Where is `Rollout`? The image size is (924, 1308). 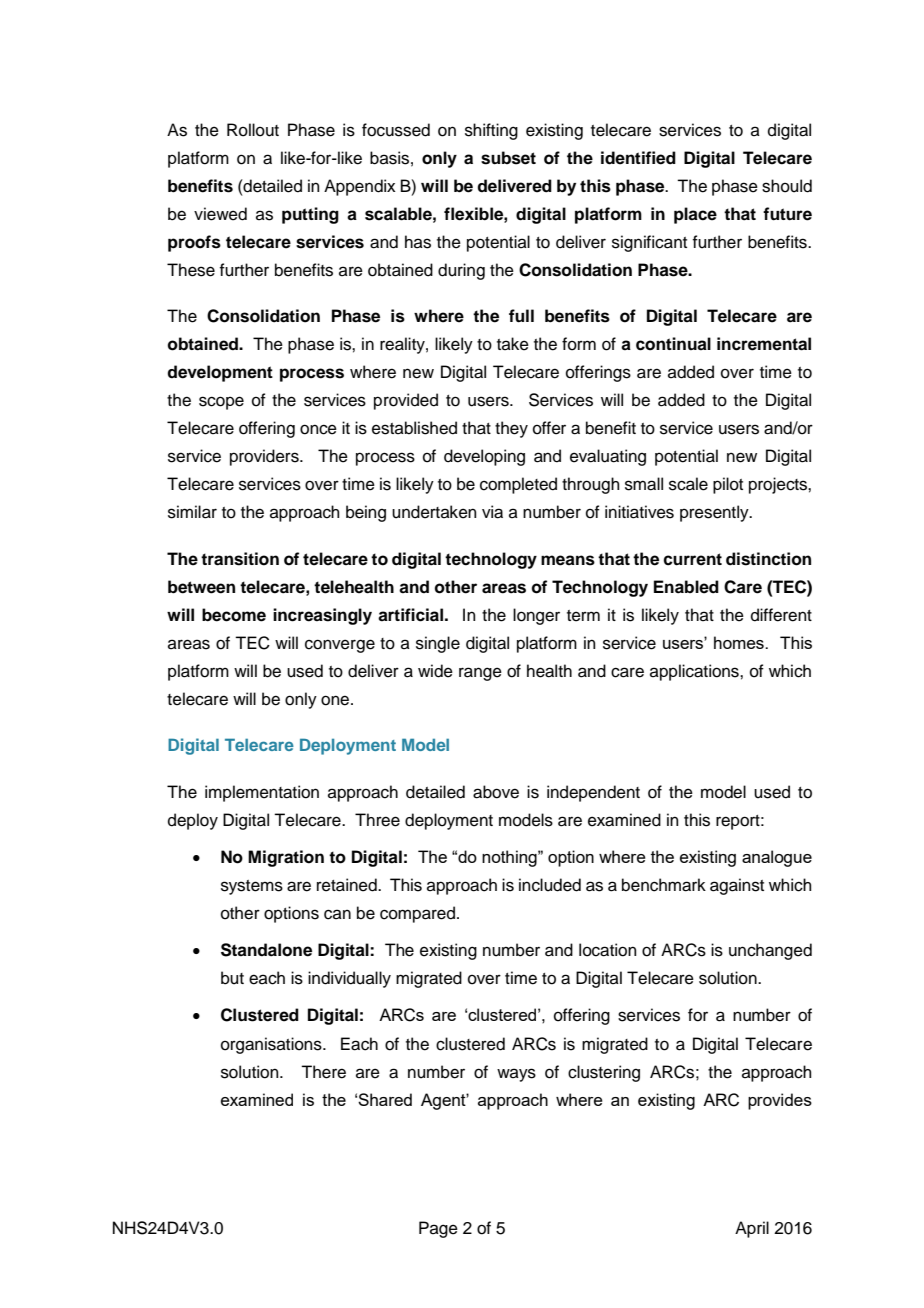
Rollout is located at coordinates (253, 130).
